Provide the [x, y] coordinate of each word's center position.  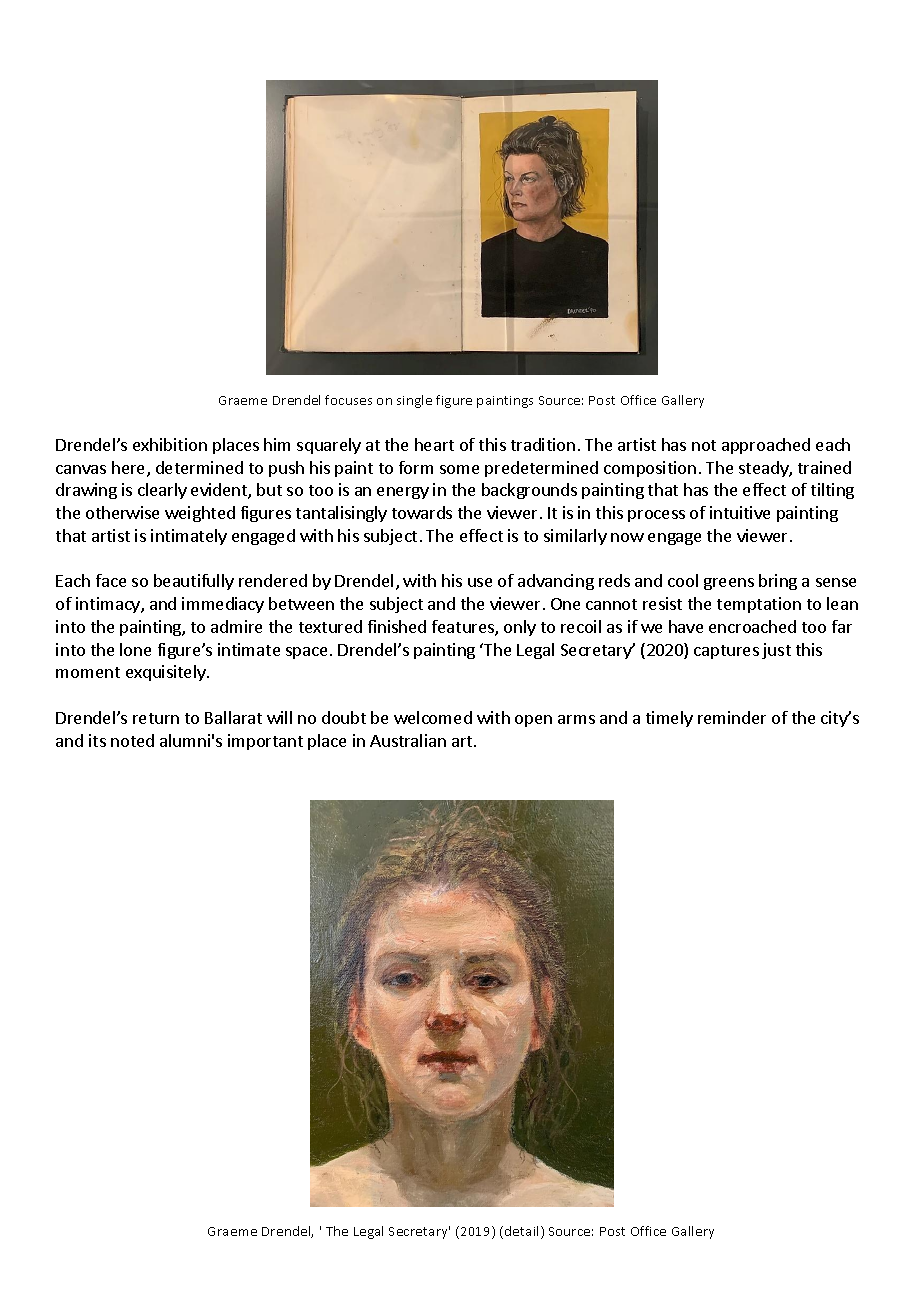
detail [521, 1231]
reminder [732, 717]
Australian [408, 740]
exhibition [170, 444]
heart [434, 444]
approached [766, 446]
